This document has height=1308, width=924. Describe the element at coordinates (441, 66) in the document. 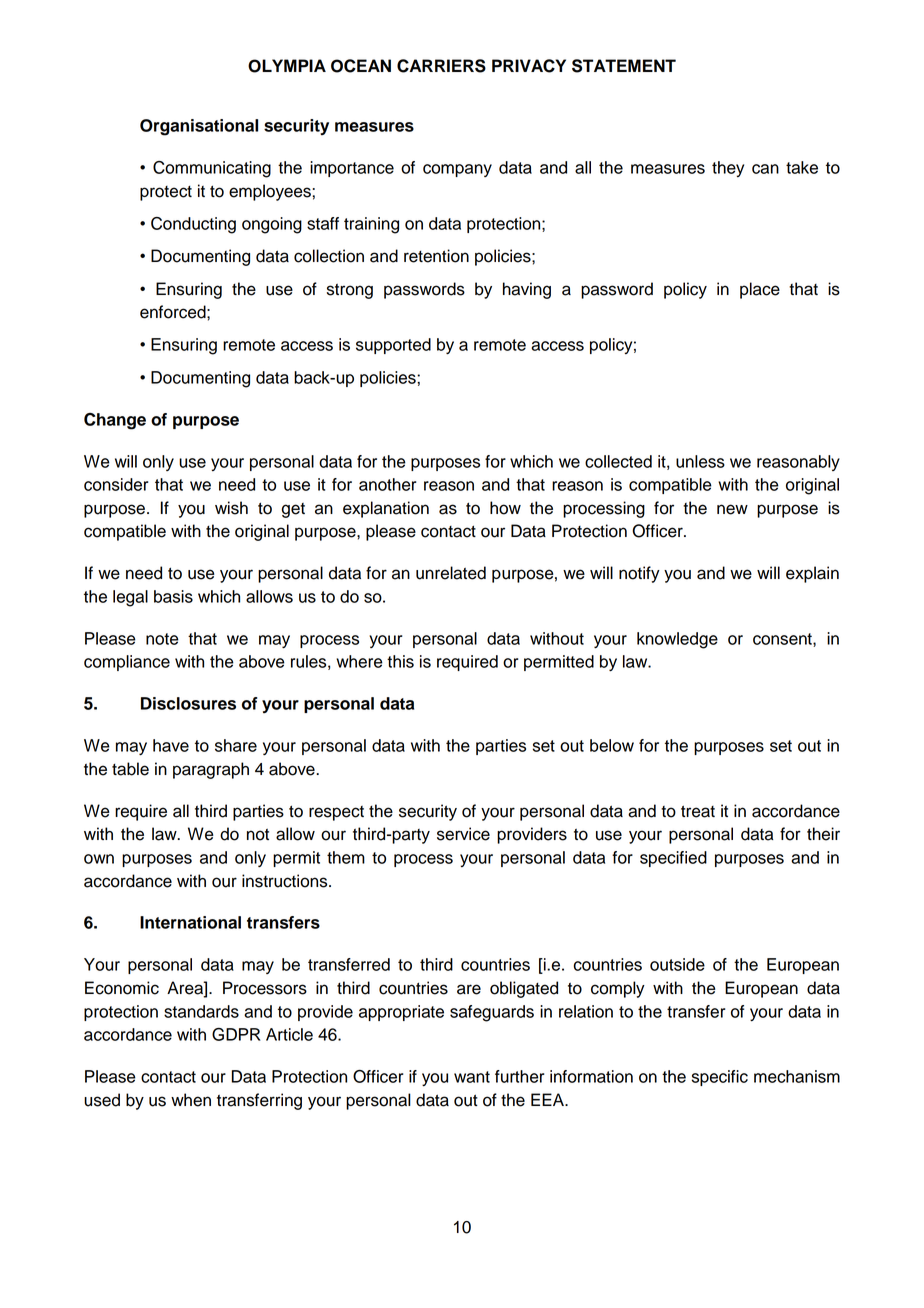

I see `CARRIERS` at that location.
